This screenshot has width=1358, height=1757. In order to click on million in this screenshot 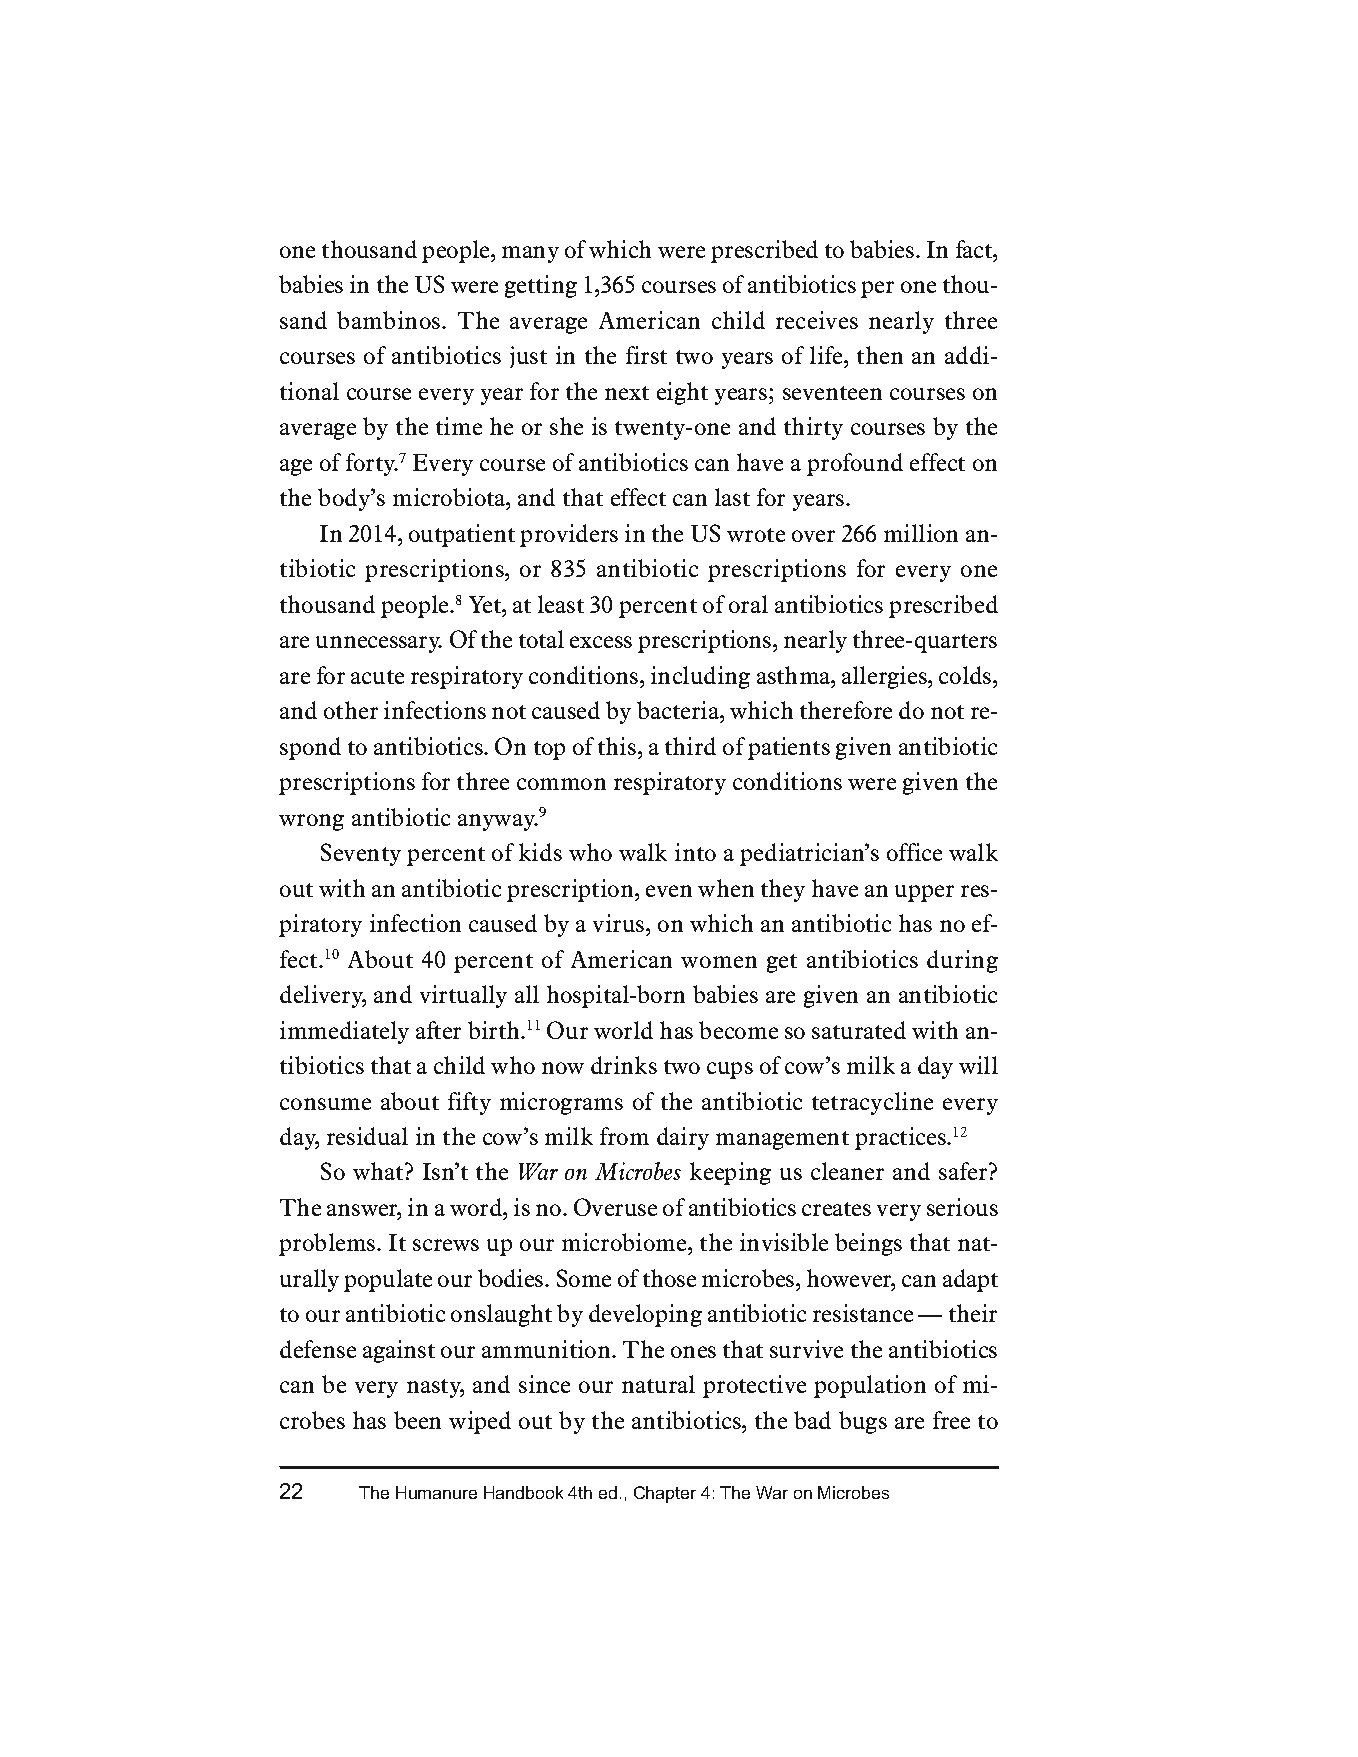, I will do `click(921, 533)`.
